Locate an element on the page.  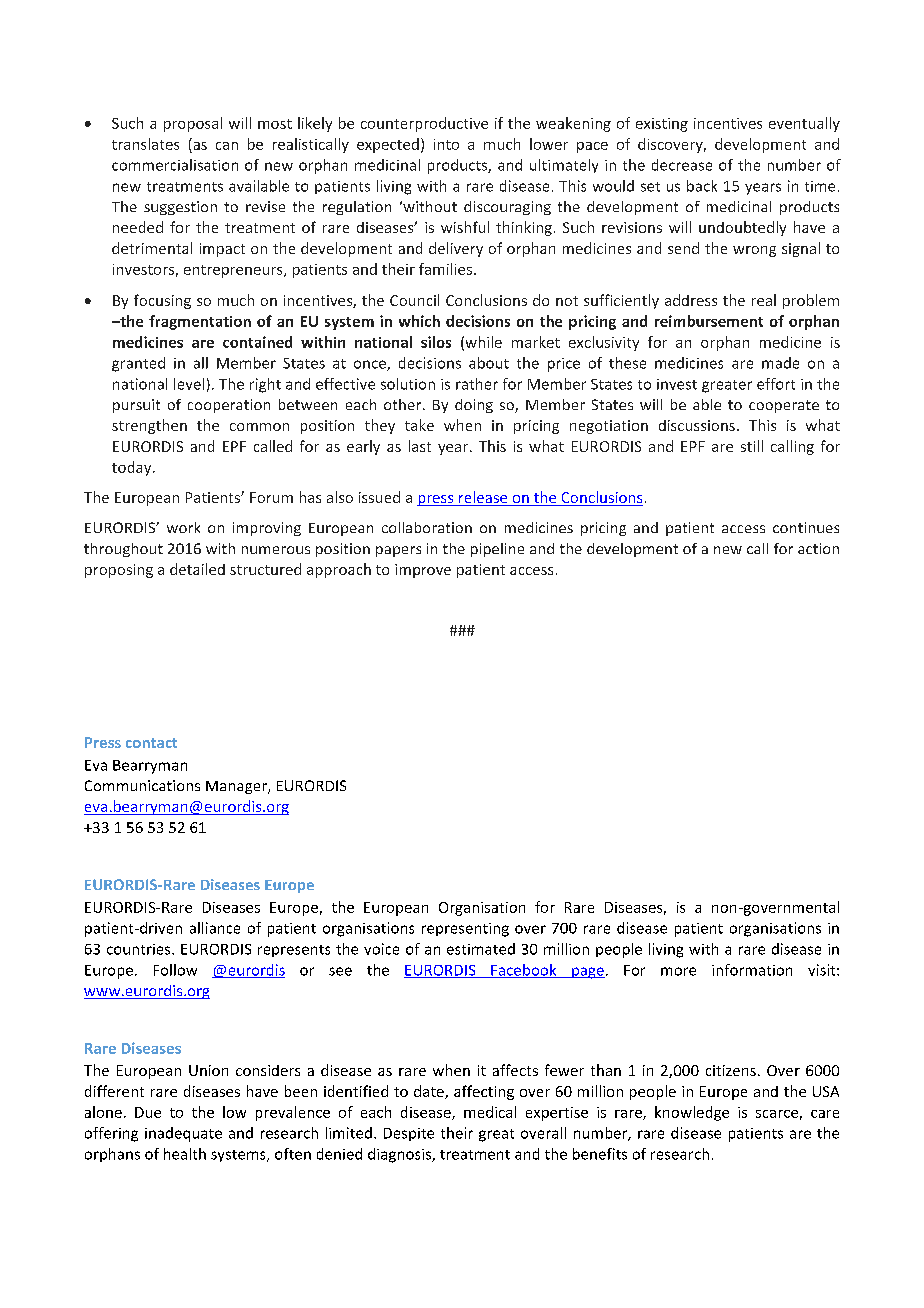
still is located at coordinates (752, 446).
